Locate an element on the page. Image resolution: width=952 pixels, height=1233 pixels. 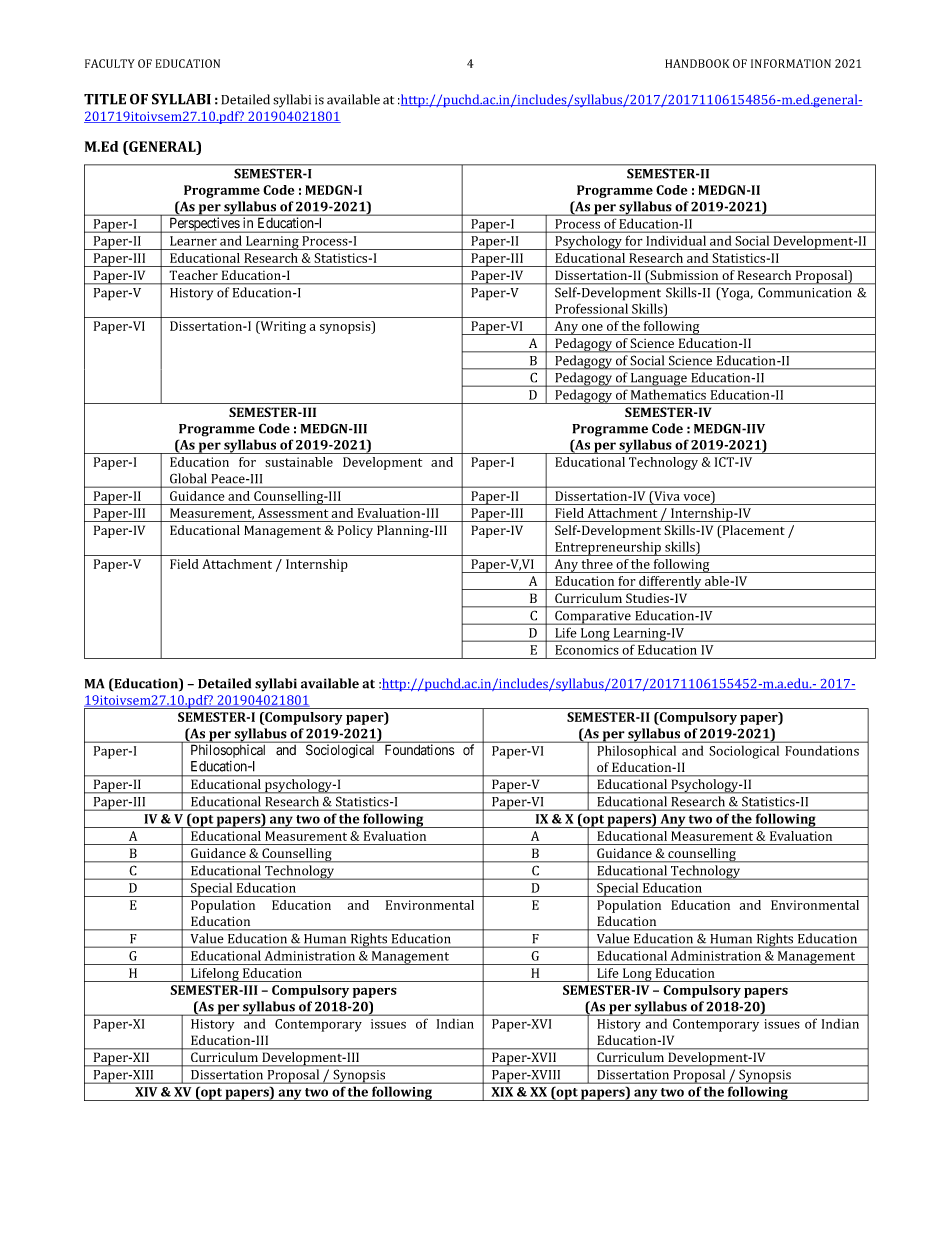
Placement is located at coordinates (752, 531).
